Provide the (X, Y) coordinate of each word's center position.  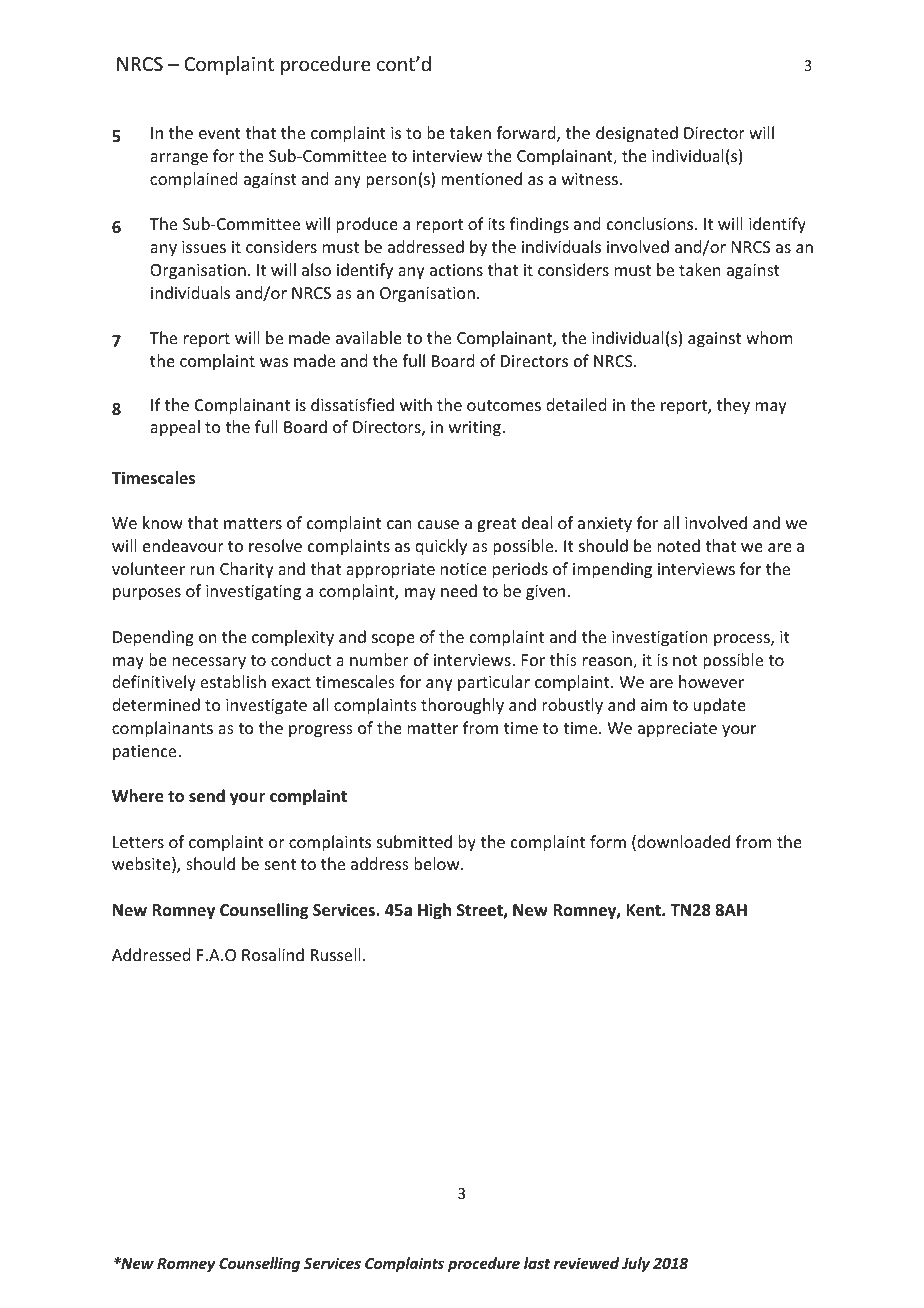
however (711, 681)
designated (637, 134)
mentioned (481, 178)
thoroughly (462, 706)
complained (193, 180)
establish (233, 681)
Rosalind (273, 954)
